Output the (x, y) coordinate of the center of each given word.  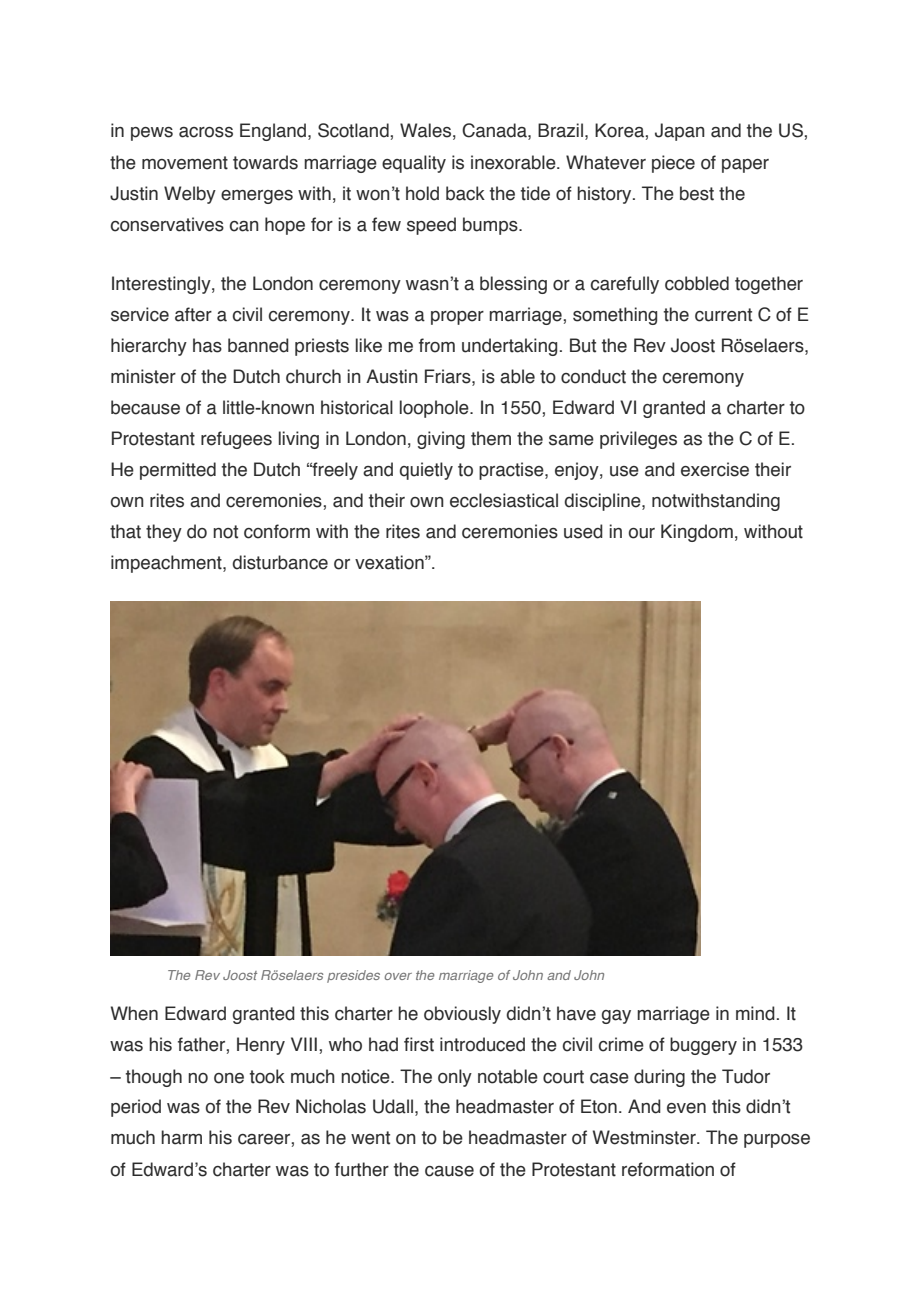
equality (414, 164)
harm (181, 1137)
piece (673, 164)
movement (185, 163)
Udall (393, 1106)
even (686, 1108)
